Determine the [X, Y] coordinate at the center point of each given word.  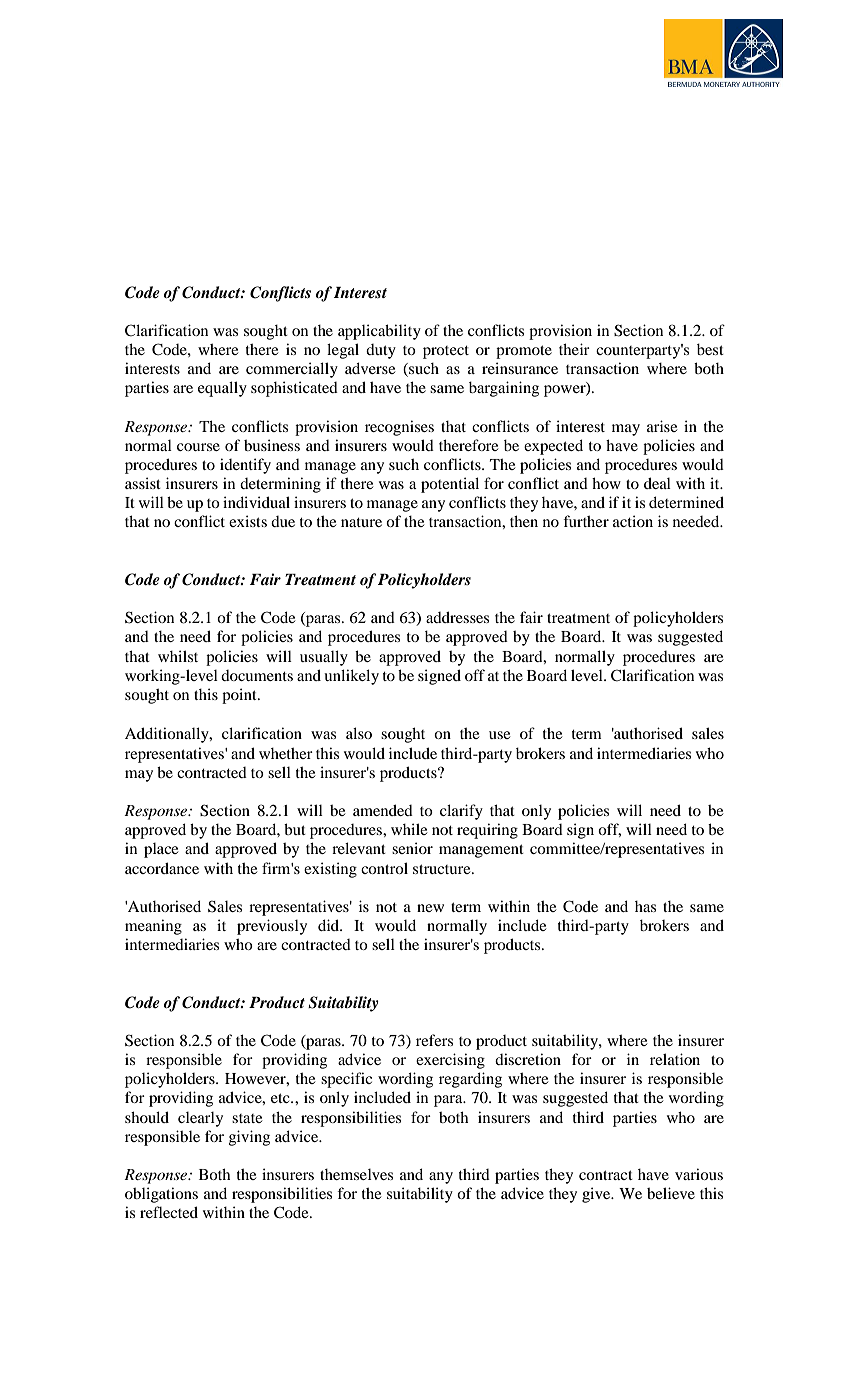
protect [446, 352]
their [574, 349]
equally [222, 389]
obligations [161, 1195]
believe [671, 1193]
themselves [356, 1174]
